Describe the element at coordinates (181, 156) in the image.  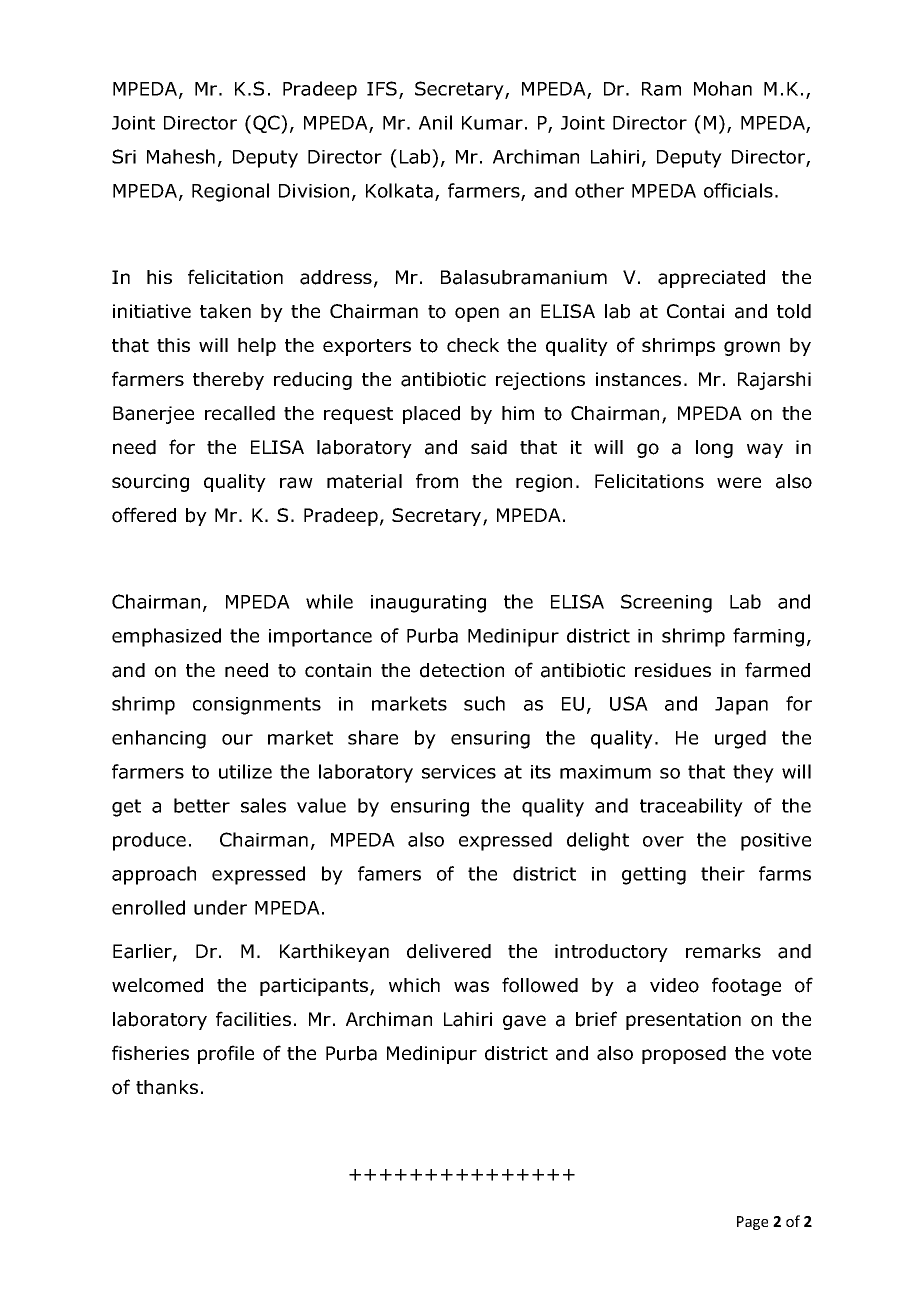
I see `Mahesh` at that location.
